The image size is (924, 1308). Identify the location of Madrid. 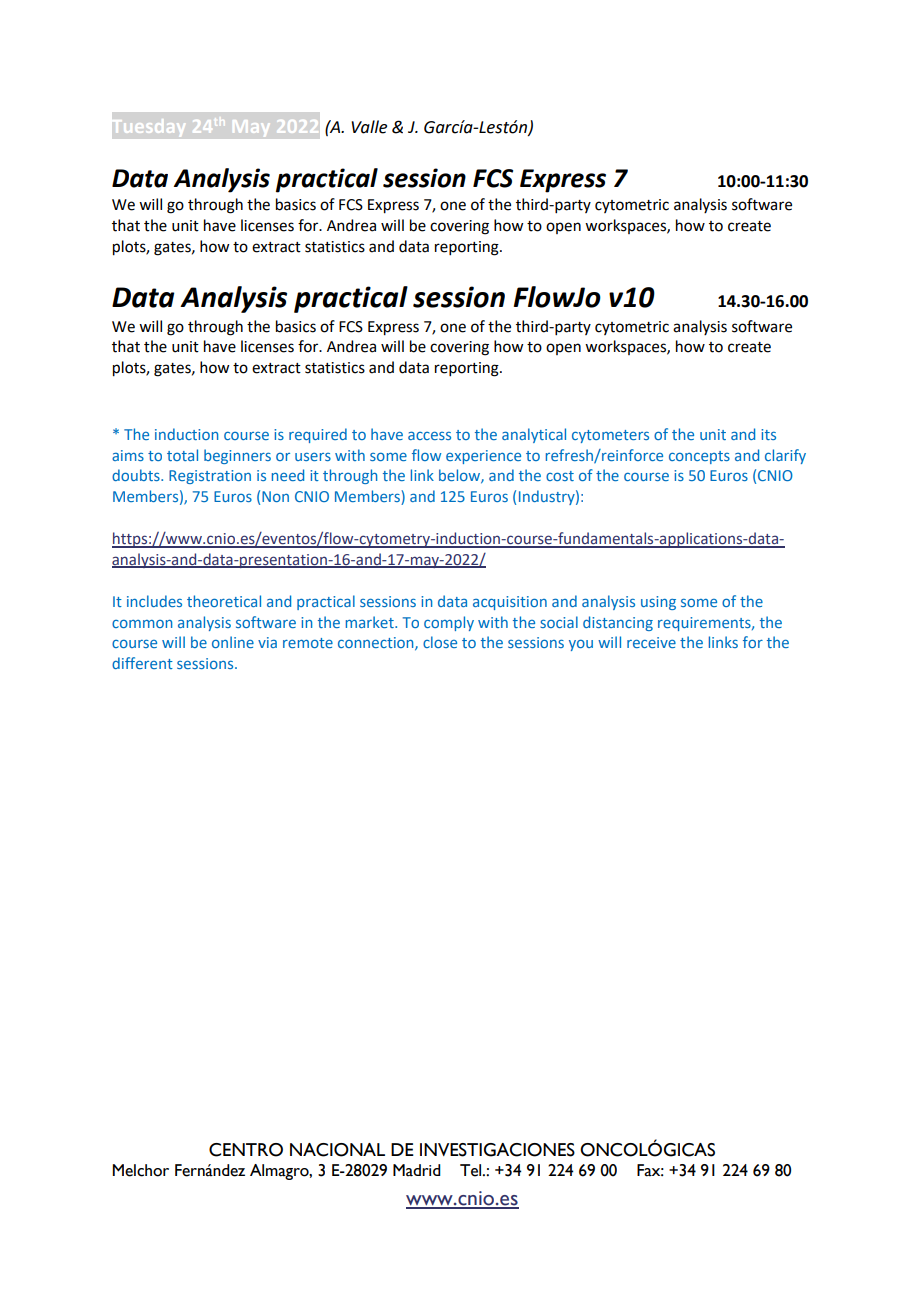
(417, 1170).
